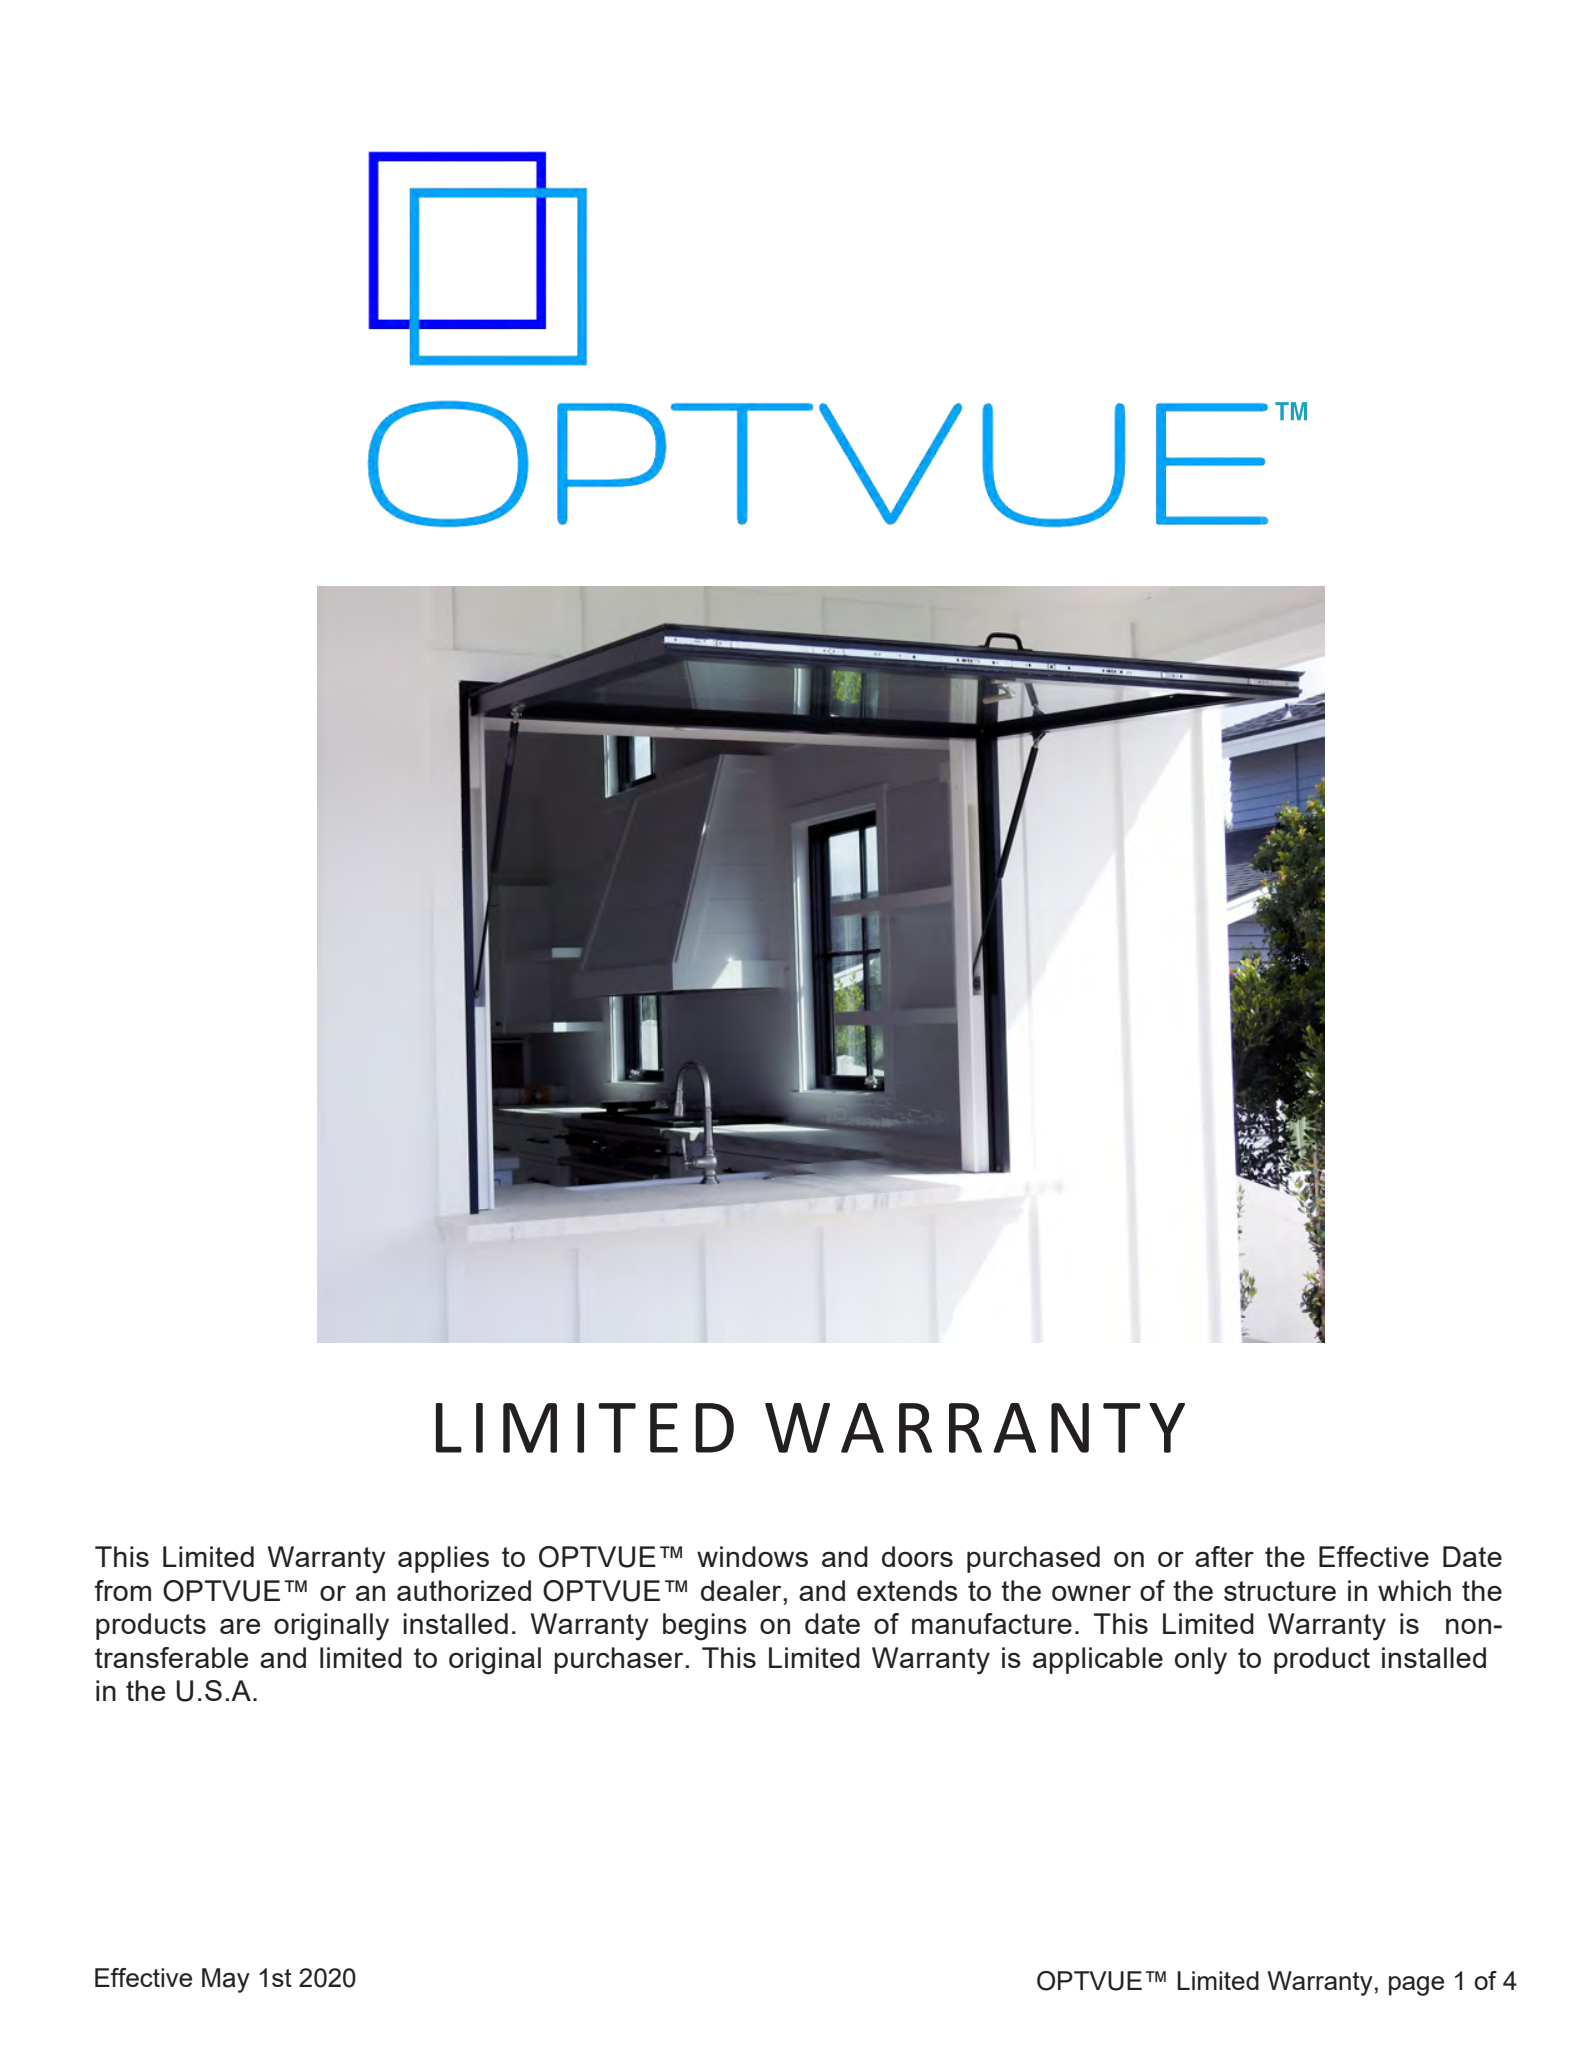 This image has height=2060, width=1592. Describe the element at coordinates (240, 1626) in the image. I see `are` at that location.
